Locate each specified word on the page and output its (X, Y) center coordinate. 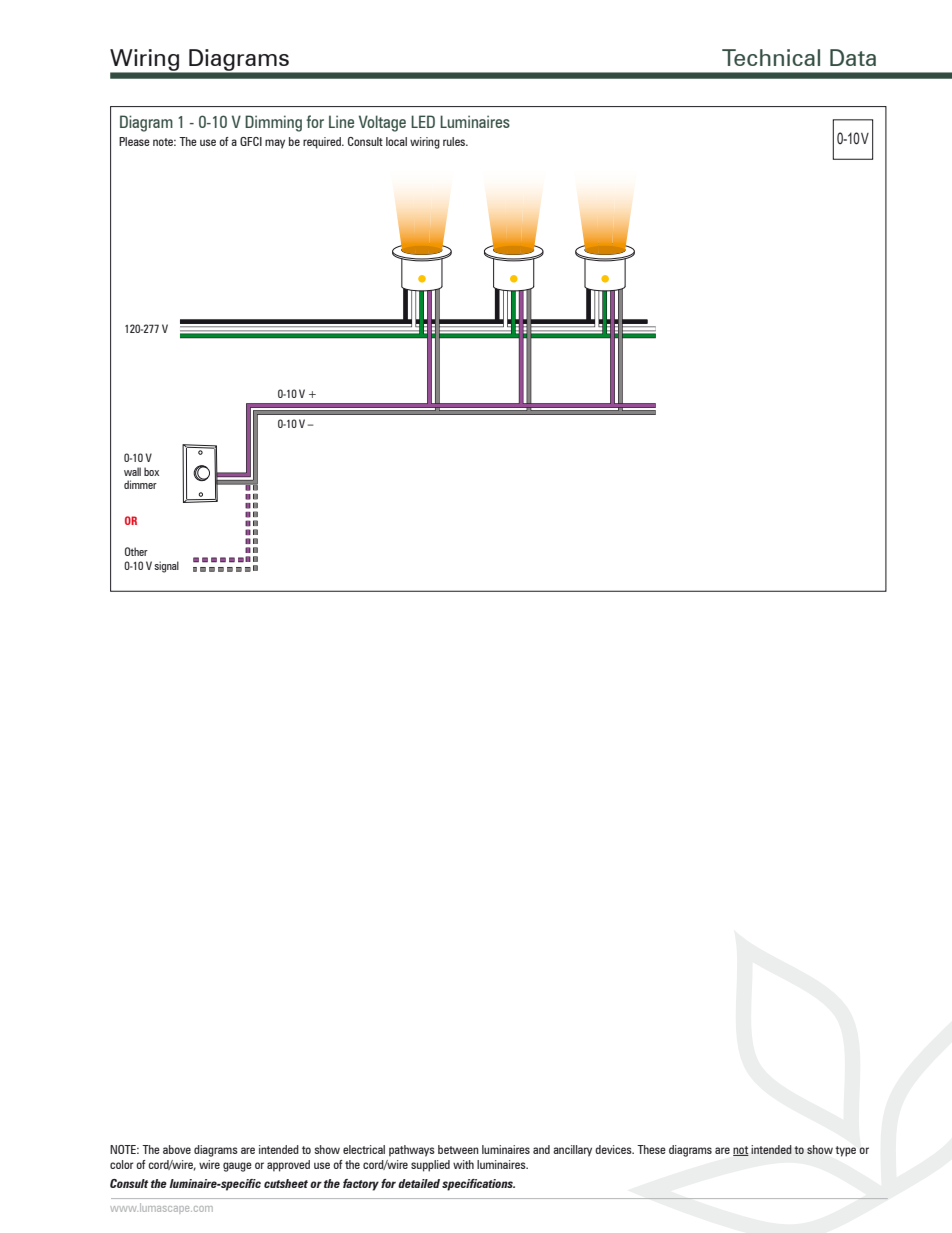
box (151, 471)
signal (166, 567)
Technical (771, 57)
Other (136, 551)
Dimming (273, 123)
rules (455, 141)
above (177, 1149)
